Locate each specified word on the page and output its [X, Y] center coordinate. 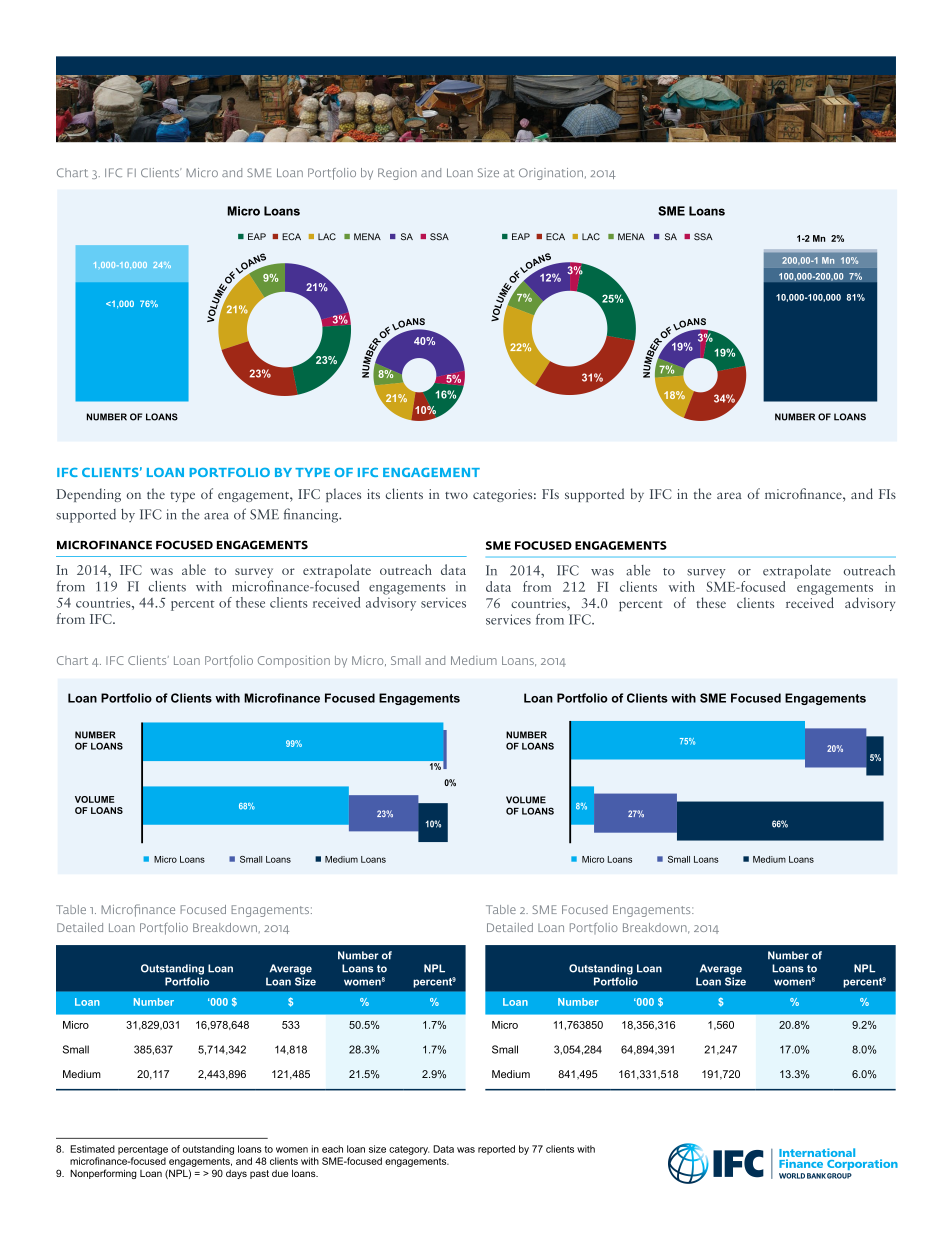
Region [397, 174]
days [236, 1174]
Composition [294, 662]
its [373, 494]
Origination [551, 174]
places [343, 495]
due [280, 1173]
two [456, 495]
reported [496, 1150]
